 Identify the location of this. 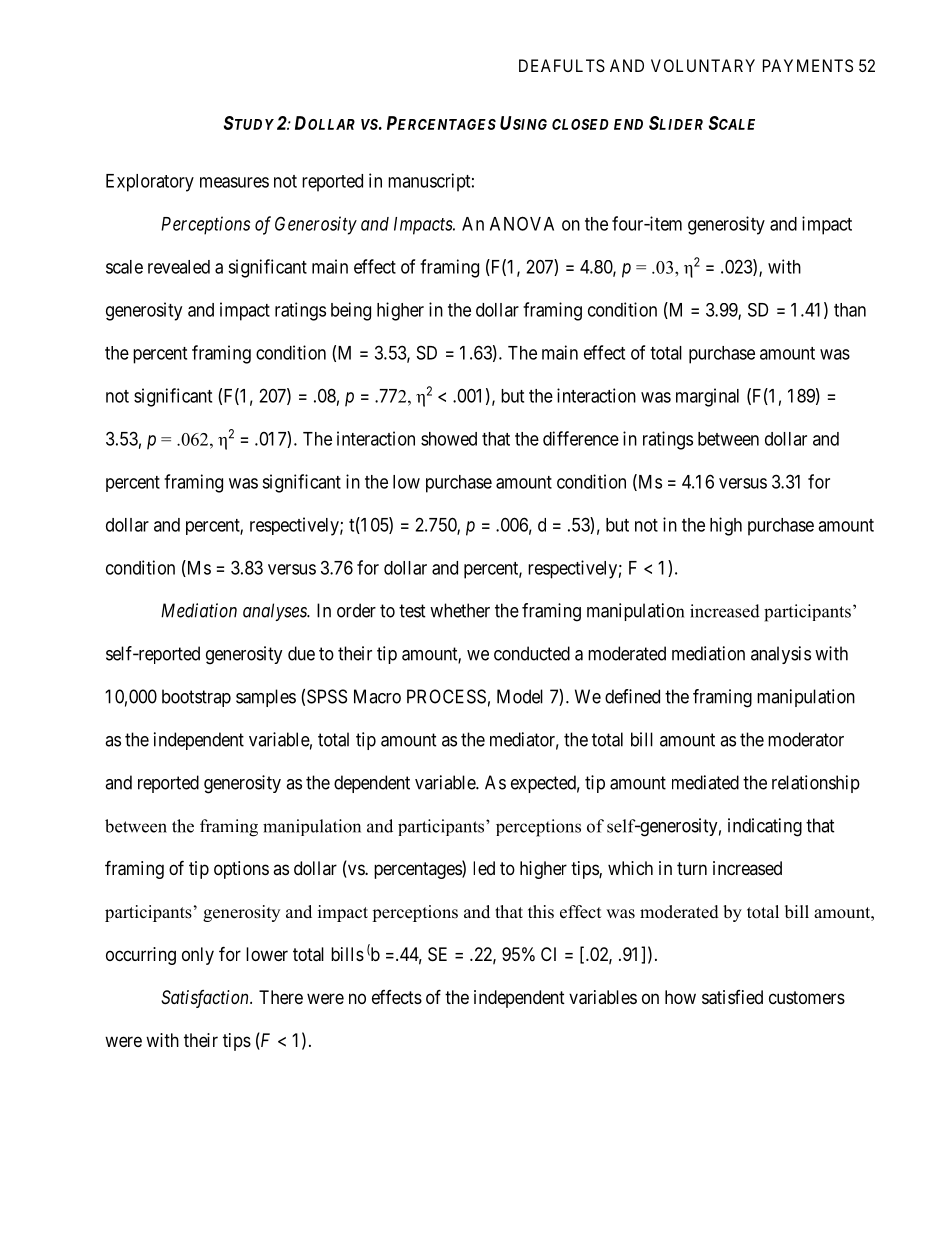
(541, 912).
